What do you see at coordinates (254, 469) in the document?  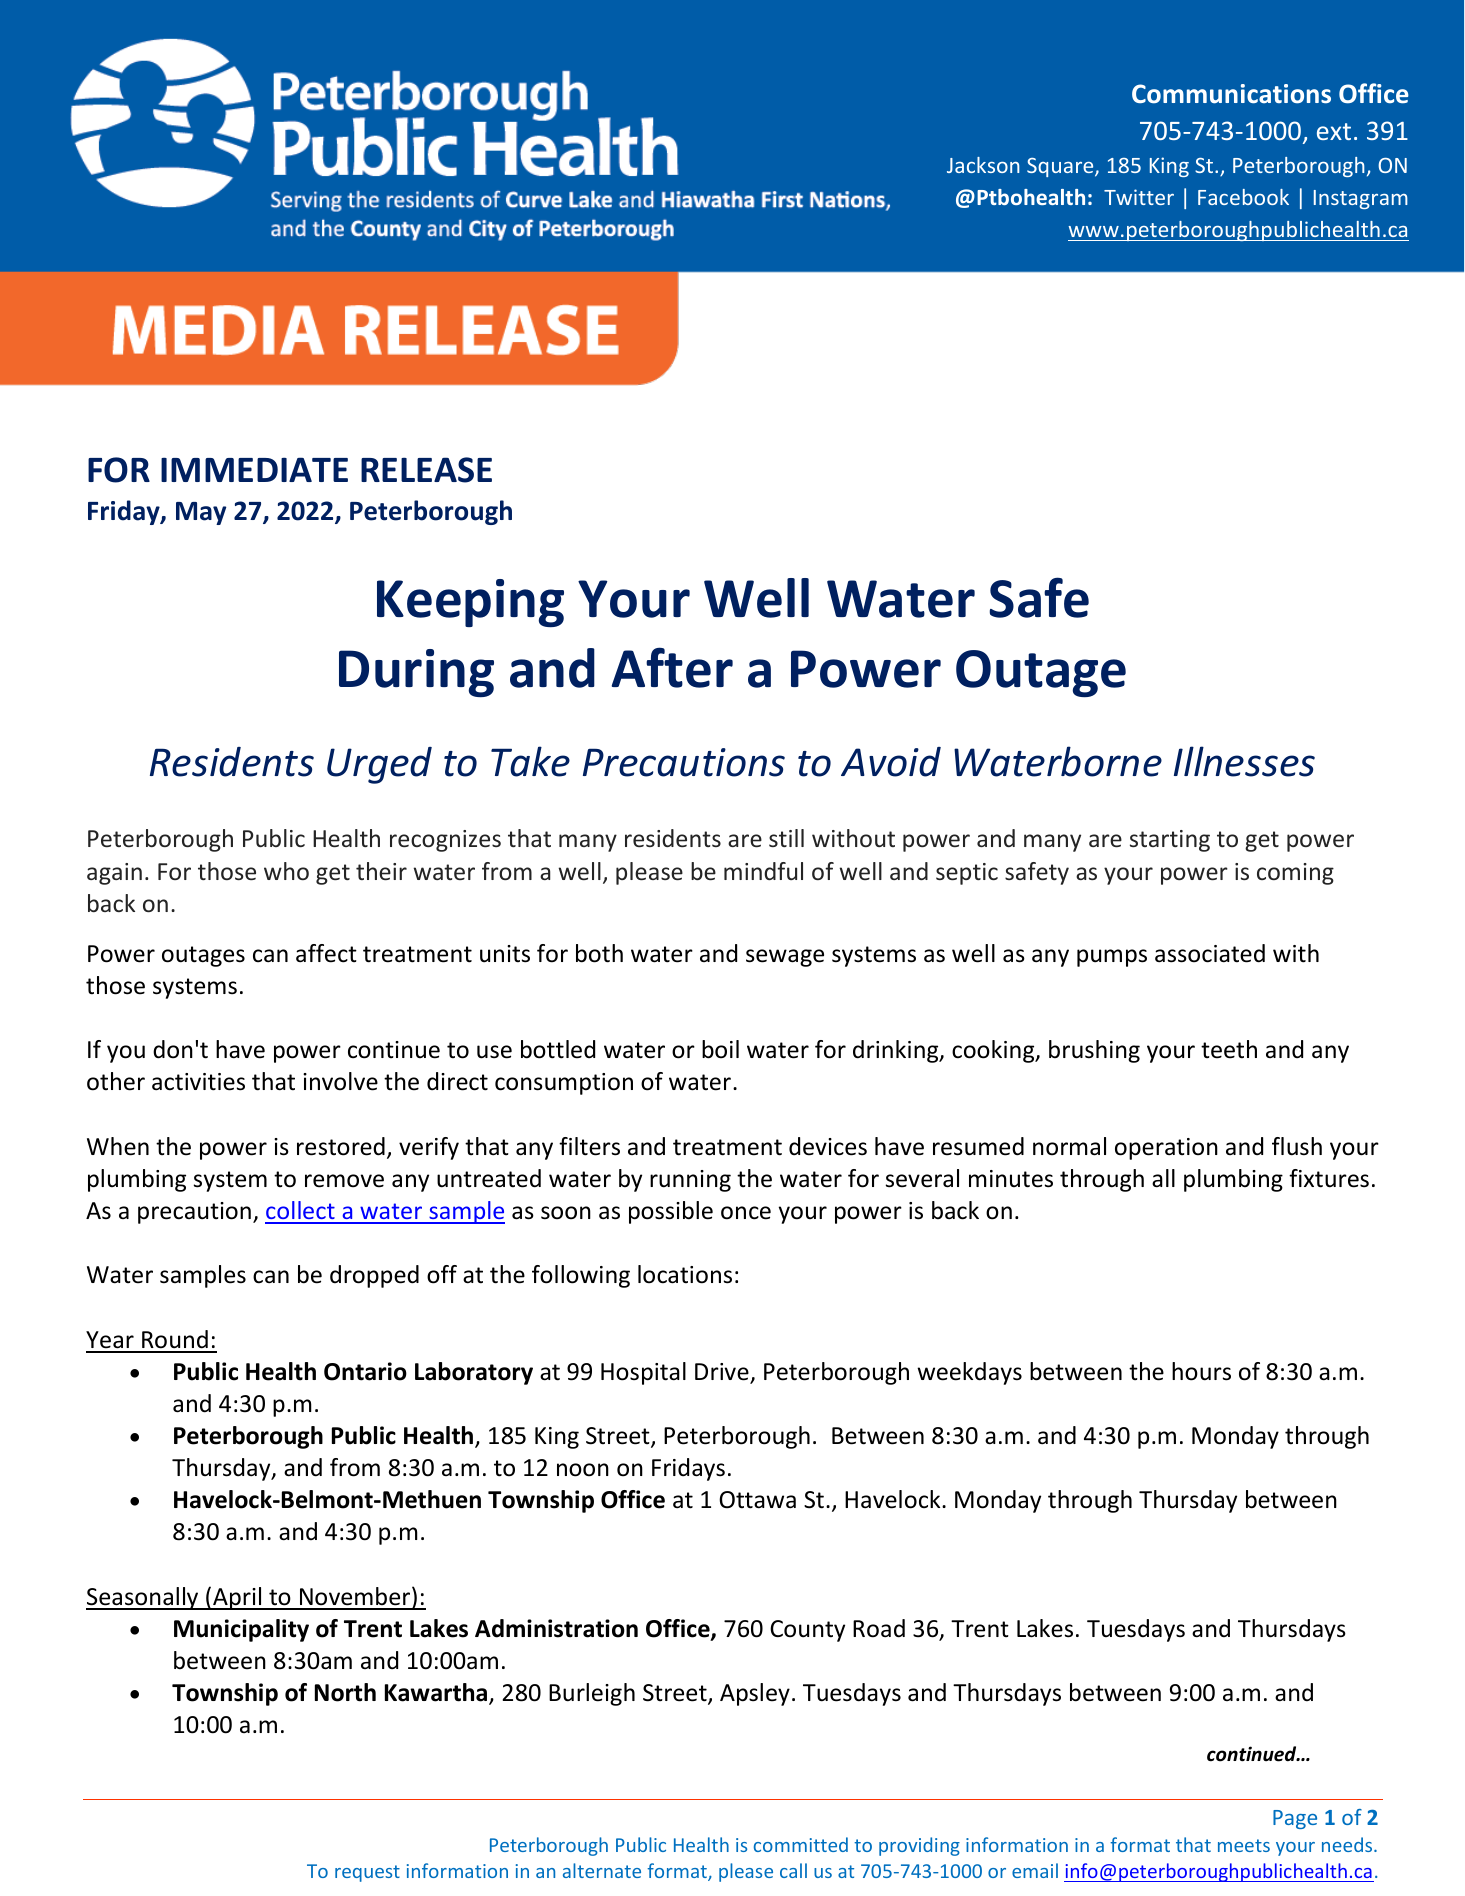 I see `IMMEDIATE` at bounding box center [254, 469].
